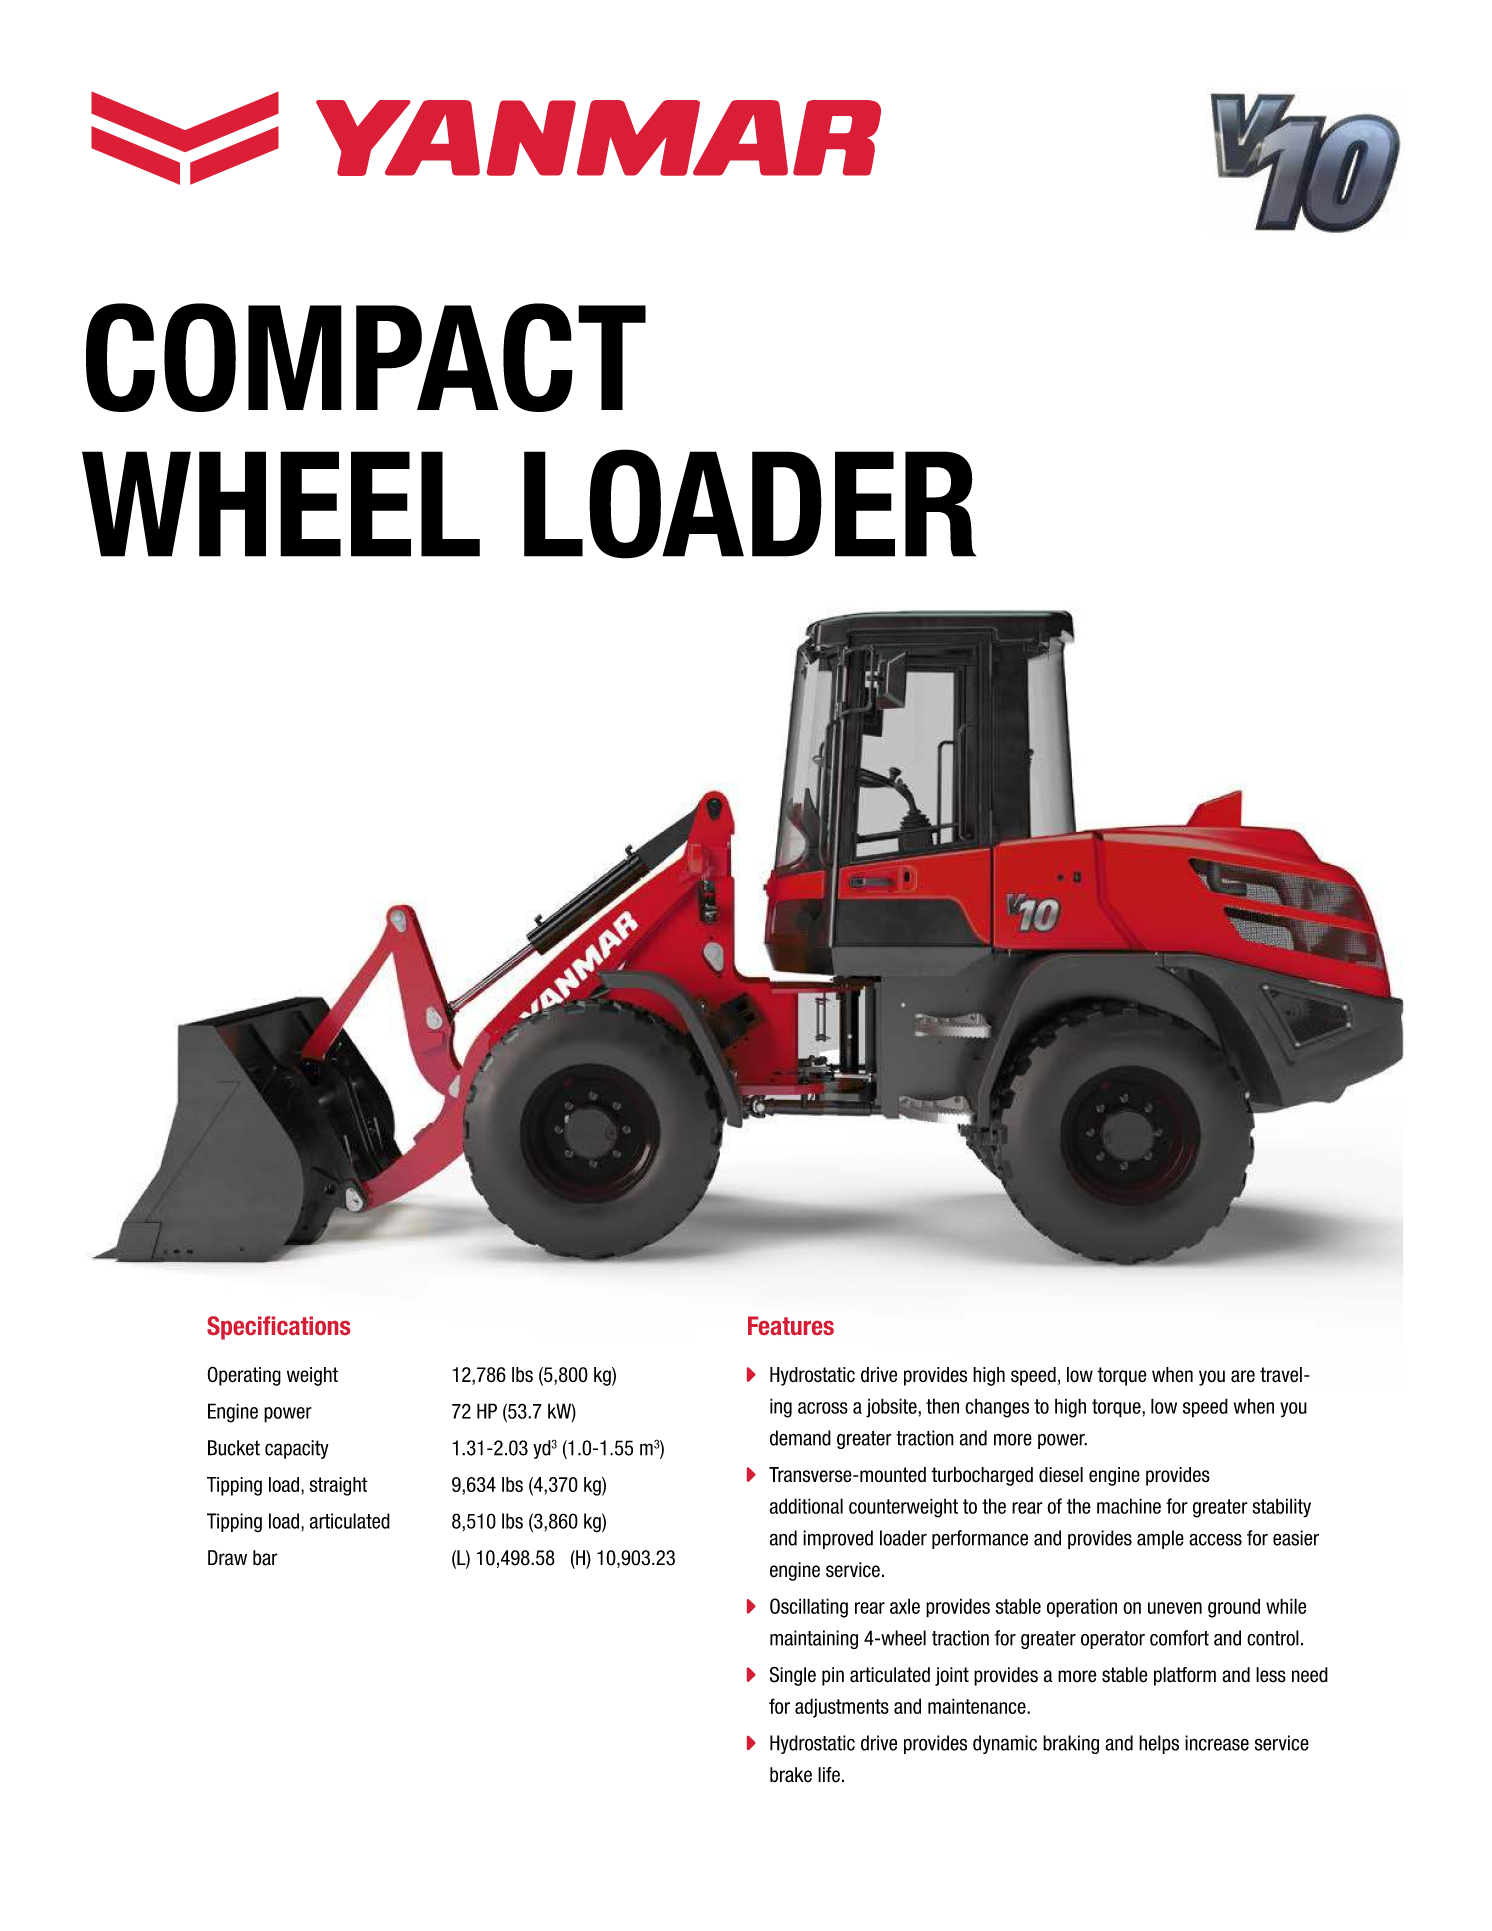 Image resolution: width=1492 pixels, height=1931 pixels. Describe the element at coordinates (265, 1558) in the screenshot. I see `bar` at that location.
